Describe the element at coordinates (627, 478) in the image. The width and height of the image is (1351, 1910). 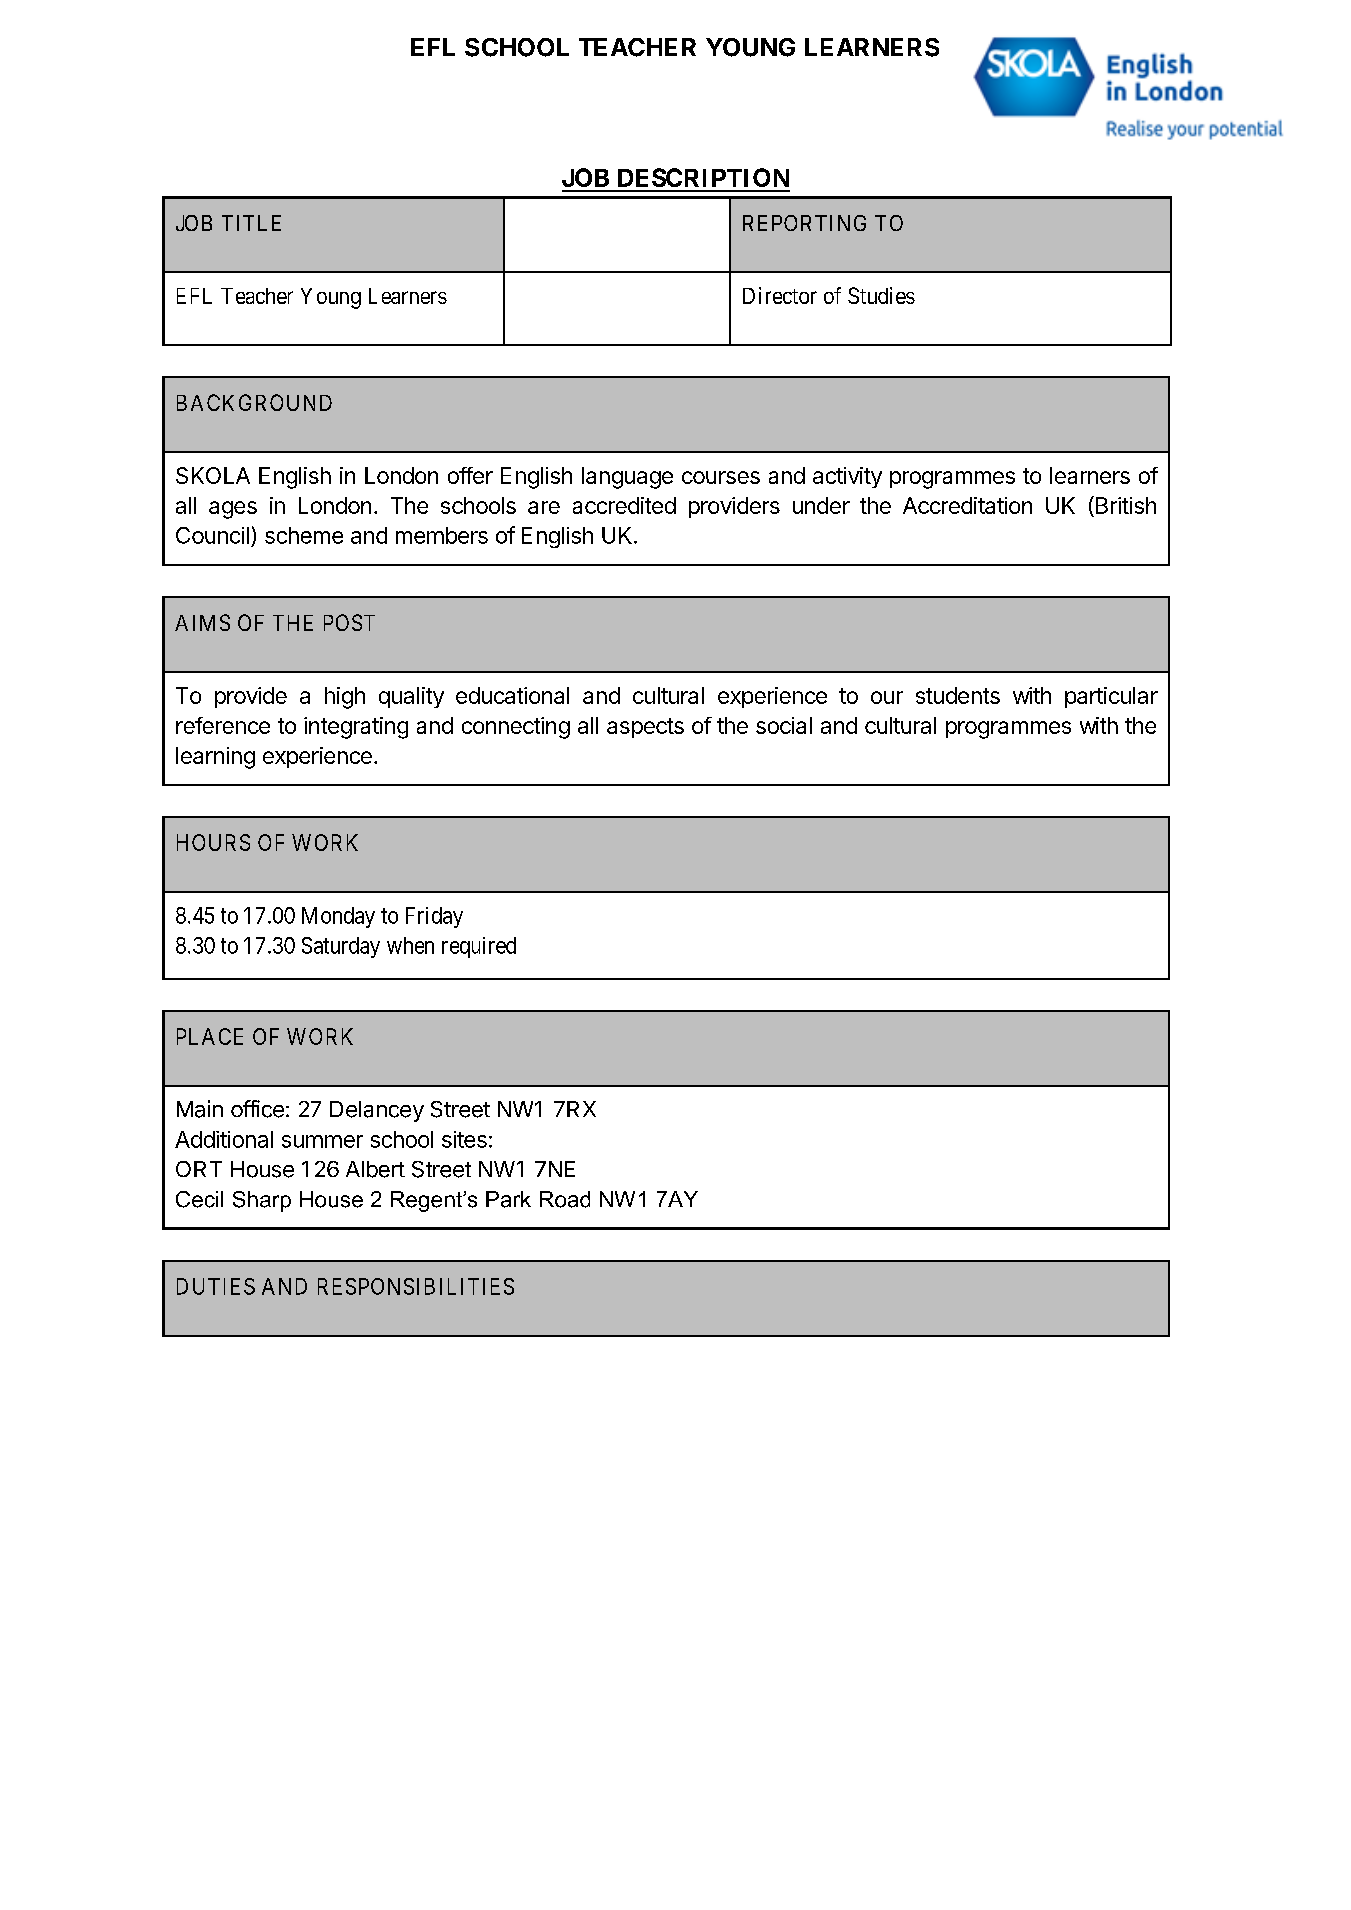
I see `language` at that location.
